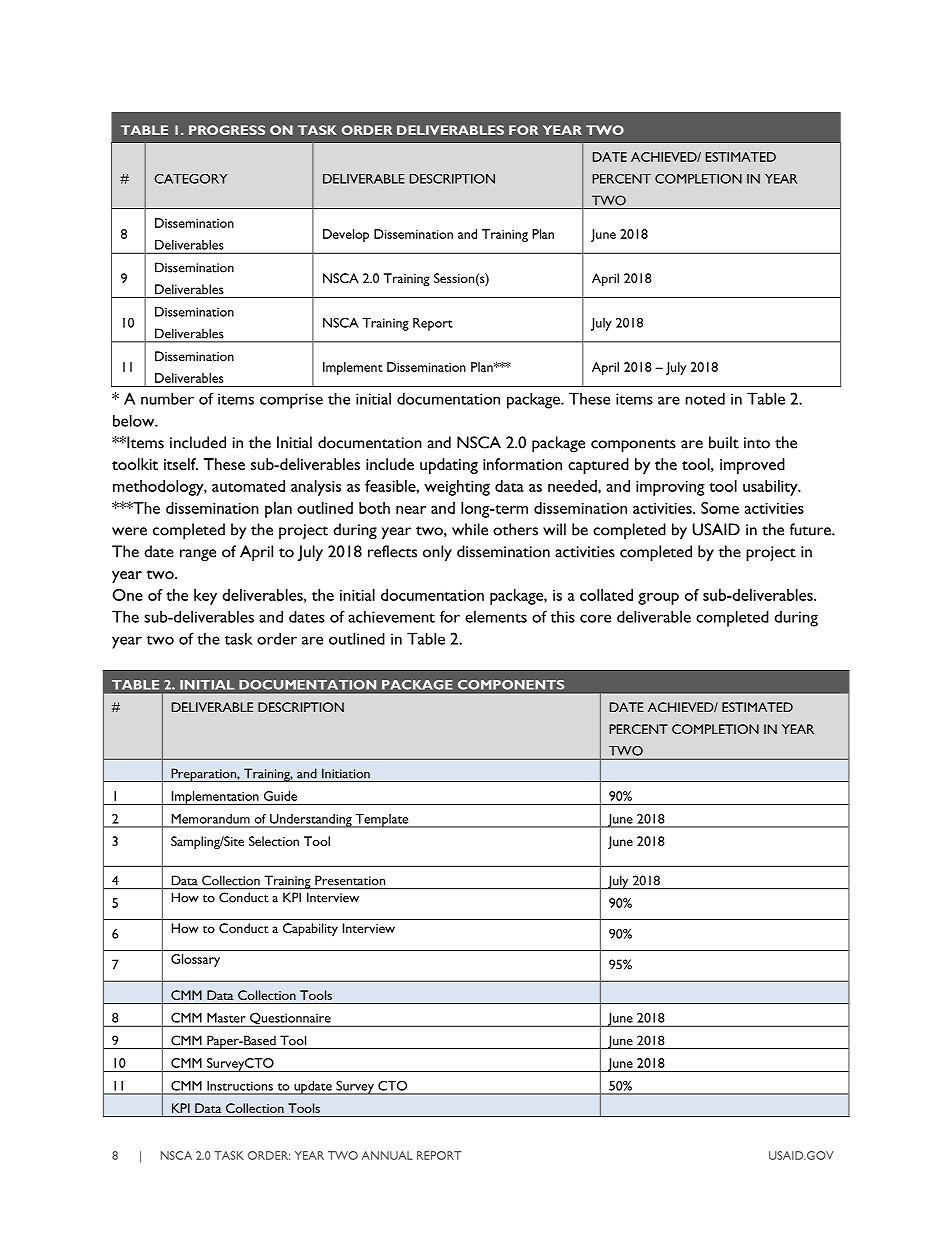 This document has width=952, height=1233. I want to click on CATEGORY, so click(191, 179).
